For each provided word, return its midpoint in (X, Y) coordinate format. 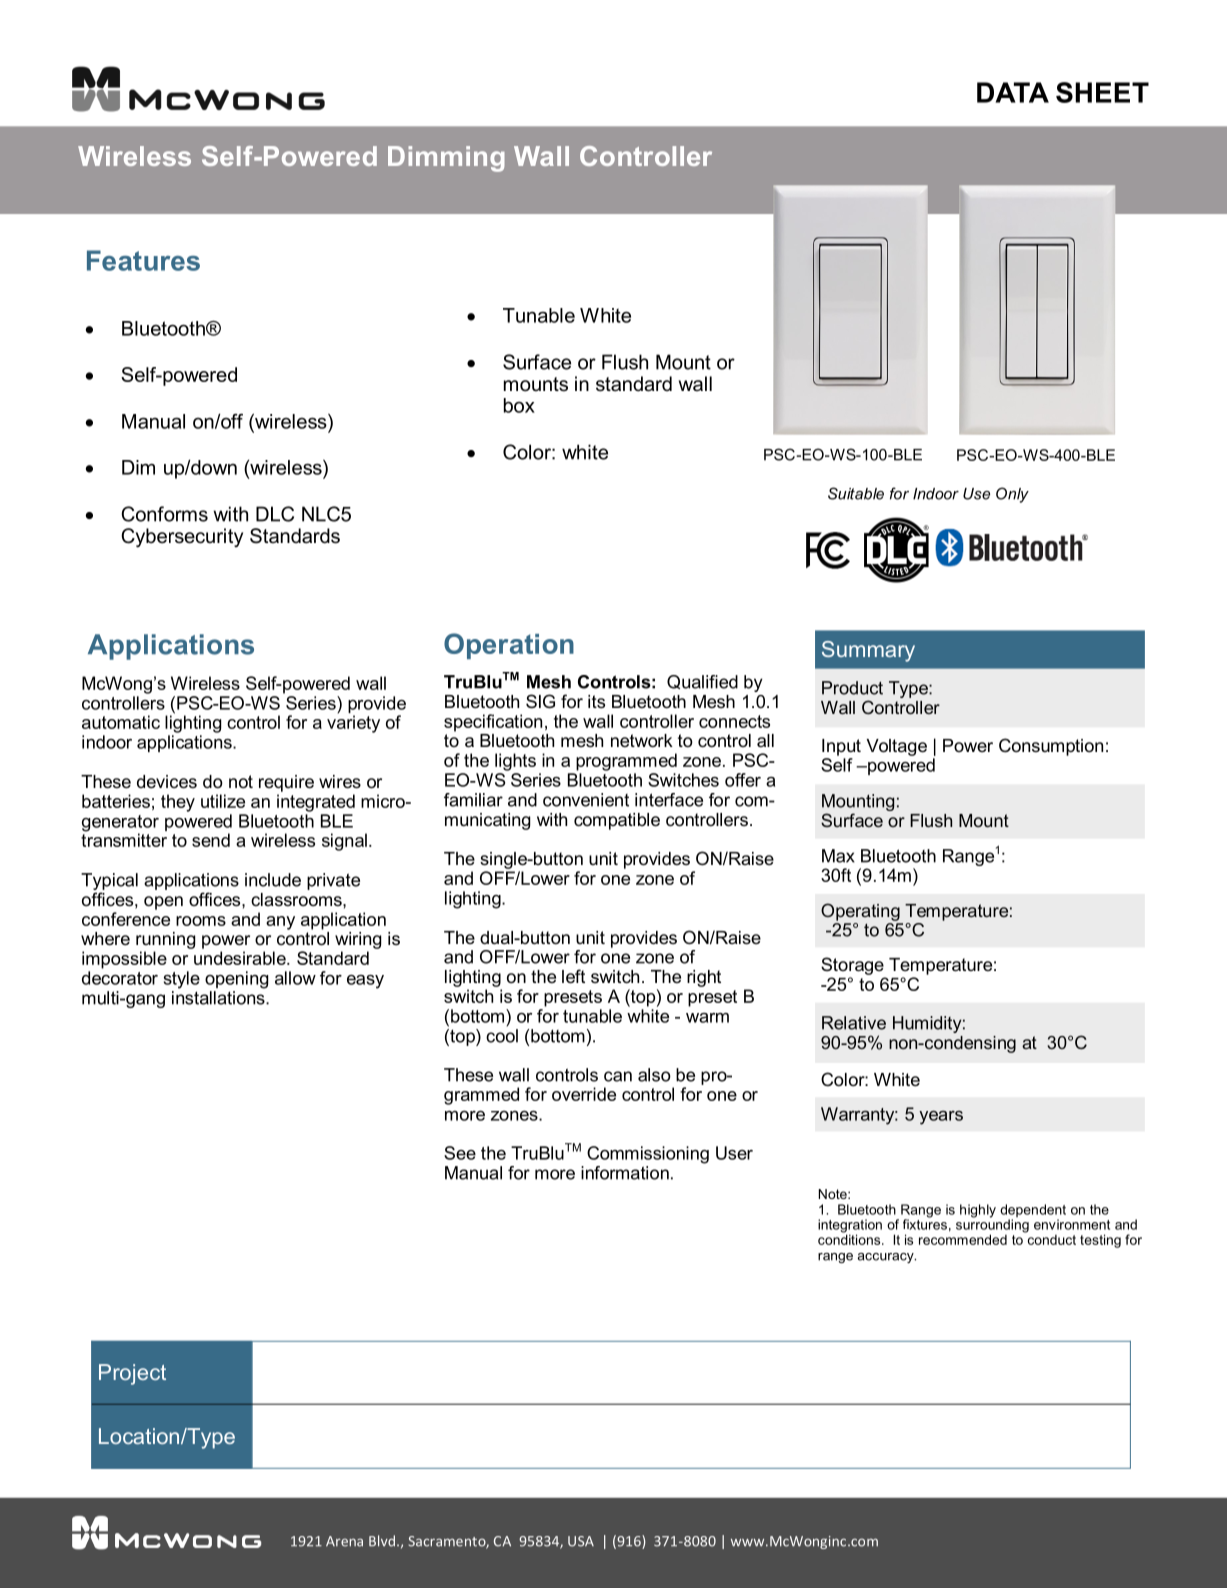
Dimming (446, 159)
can (618, 1076)
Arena (344, 1541)
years (941, 1118)
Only (1012, 495)
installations (219, 996)
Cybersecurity (182, 538)
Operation (509, 646)
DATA (1013, 92)
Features (143, 260)
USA (581, 1541)
